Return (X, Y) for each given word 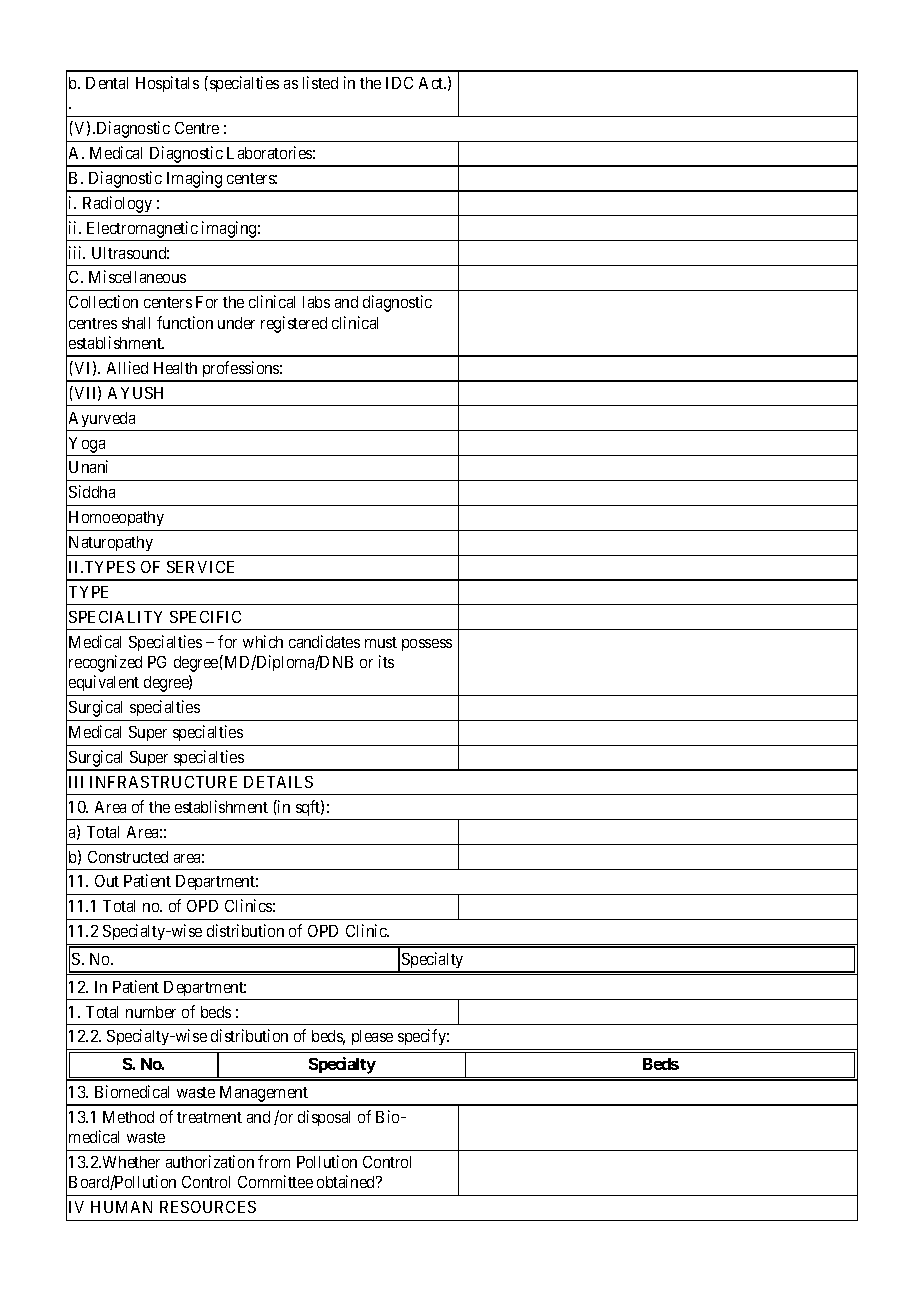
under (236, 323)
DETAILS (278, 782)
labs (316, 302)
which (263, 641)
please (372, 1037)
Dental (107, 83)
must (381, 642)
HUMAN (121, 1207)
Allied (127, 367)
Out (107, 881)
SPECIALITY (115, 617)
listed (320, 82)
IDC (399, 83)
